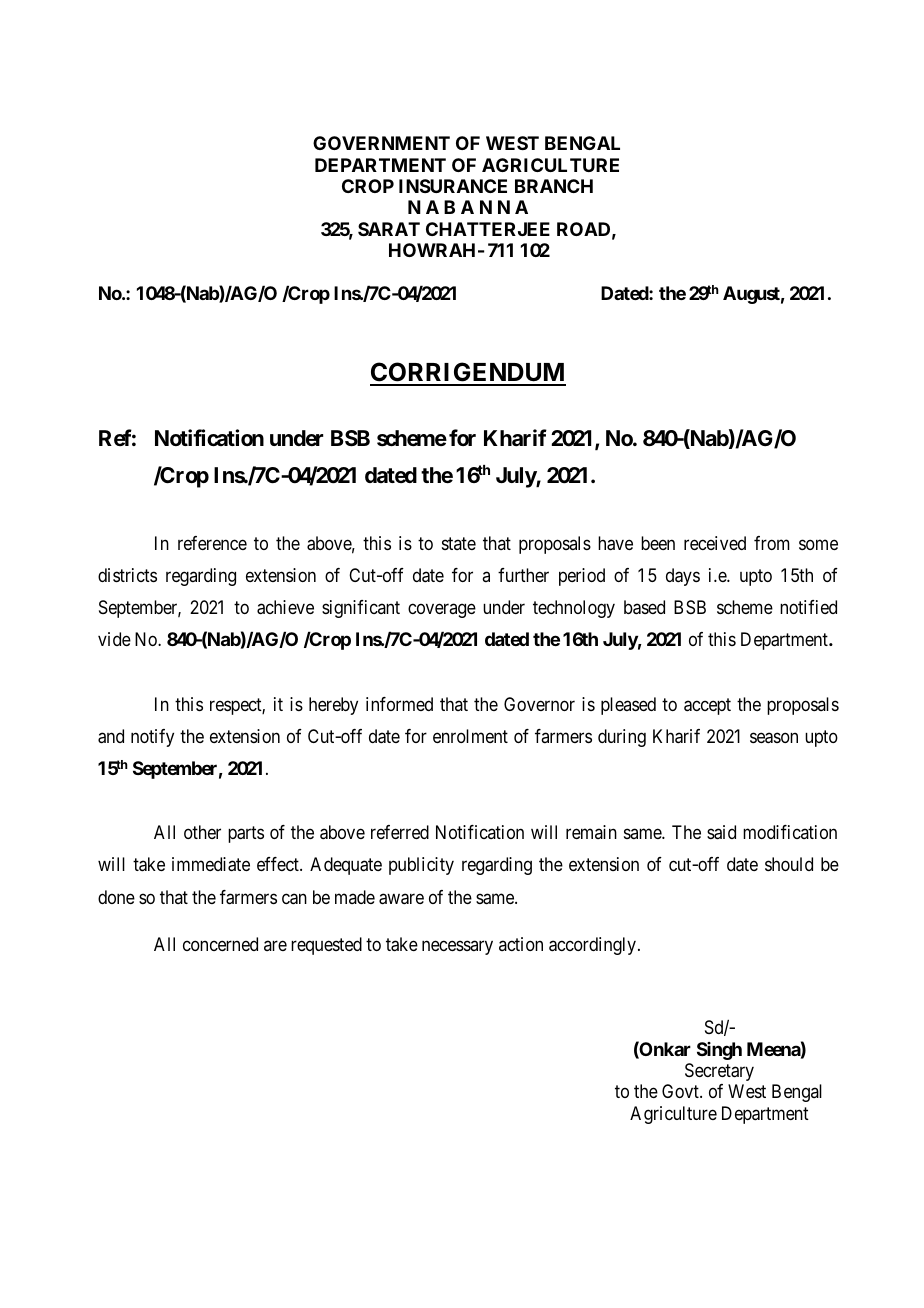 Image resolution: width=924 pixels, height=1308 pixels. What do you see at coordinates (381, 143) in the screenshot?
I see `GOVERNMENT` at bounding box center [381, 143].
